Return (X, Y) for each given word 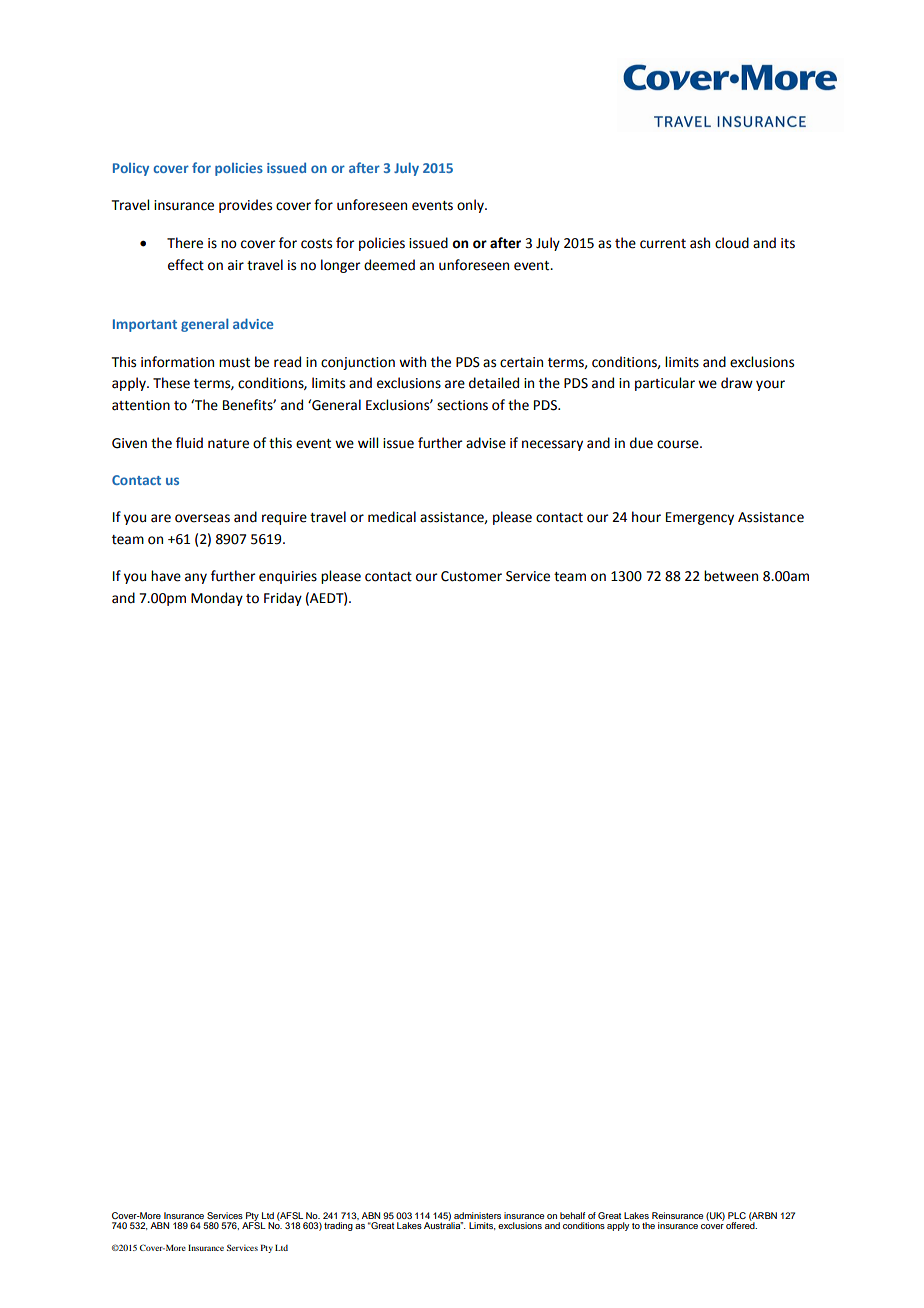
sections (462, 405)
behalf (572, 1215)
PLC (737, 1215)
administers (477, 1215)
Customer (471, 576)
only (471, 206)
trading (338, 1226)
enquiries (288, 577)
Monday (217, 599)
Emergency (700, 518)
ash (700, 243)
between (731, 576)
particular (665, 384)
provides (245, 206)
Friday (283, 599)
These (171, 383)
